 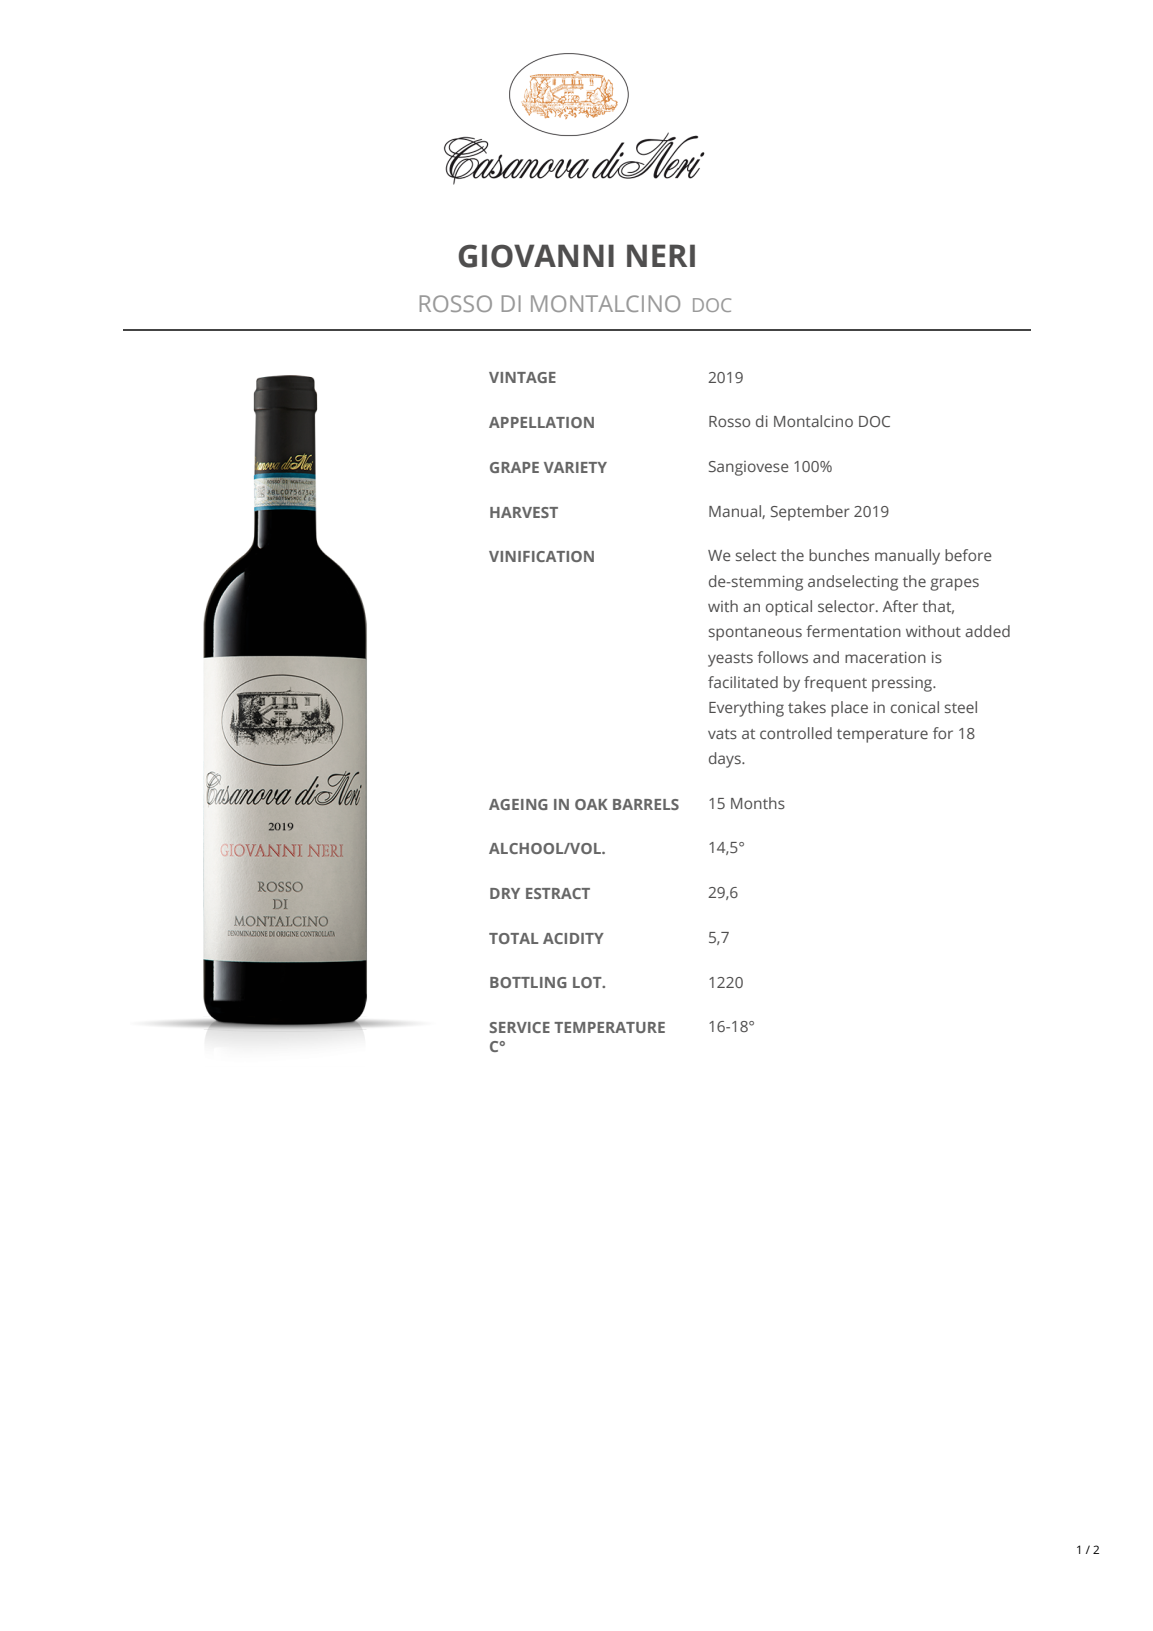 I want to click on before, so click(x=968, y=555).
